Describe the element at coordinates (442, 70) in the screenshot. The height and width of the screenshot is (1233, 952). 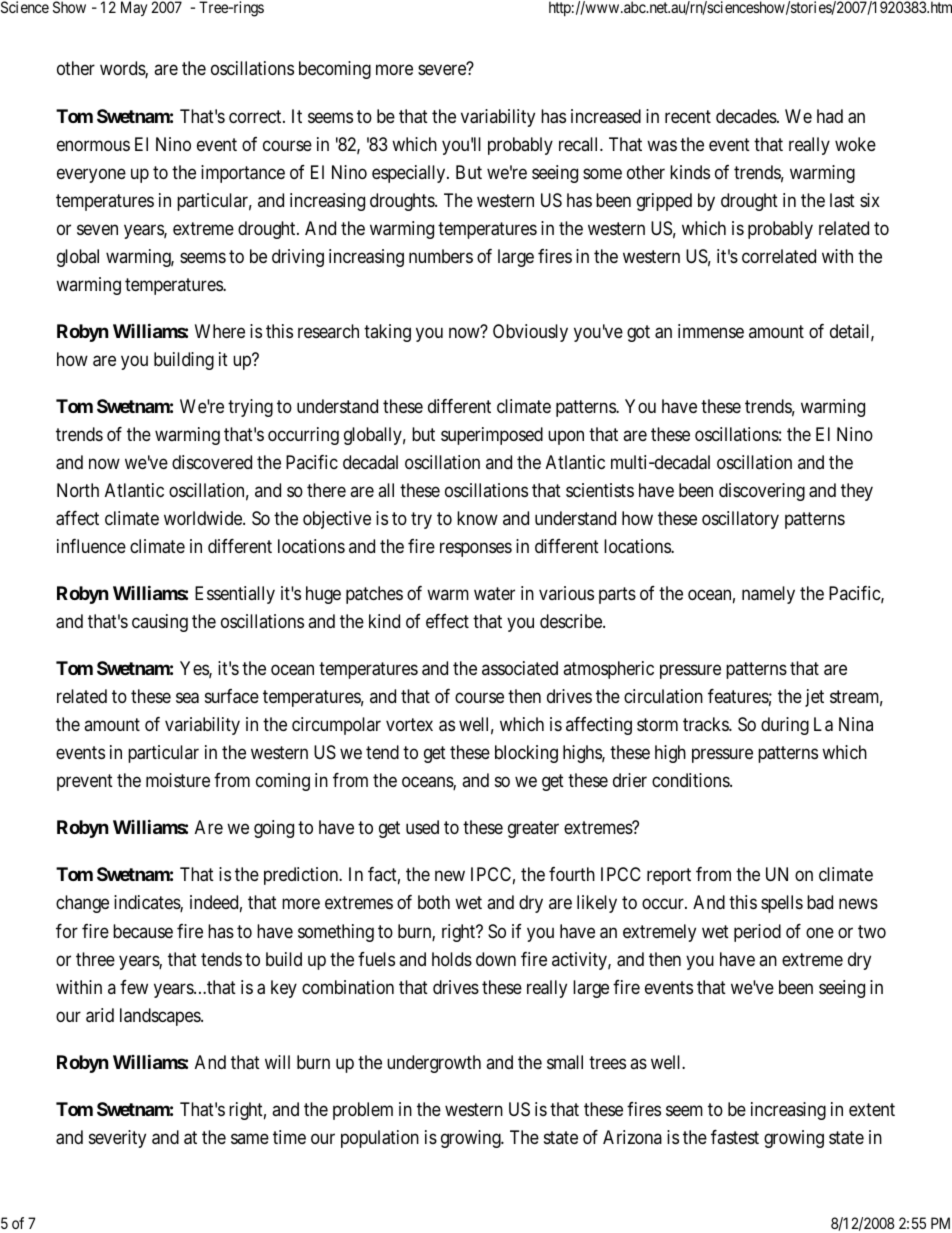
I see `severe` at that location.
